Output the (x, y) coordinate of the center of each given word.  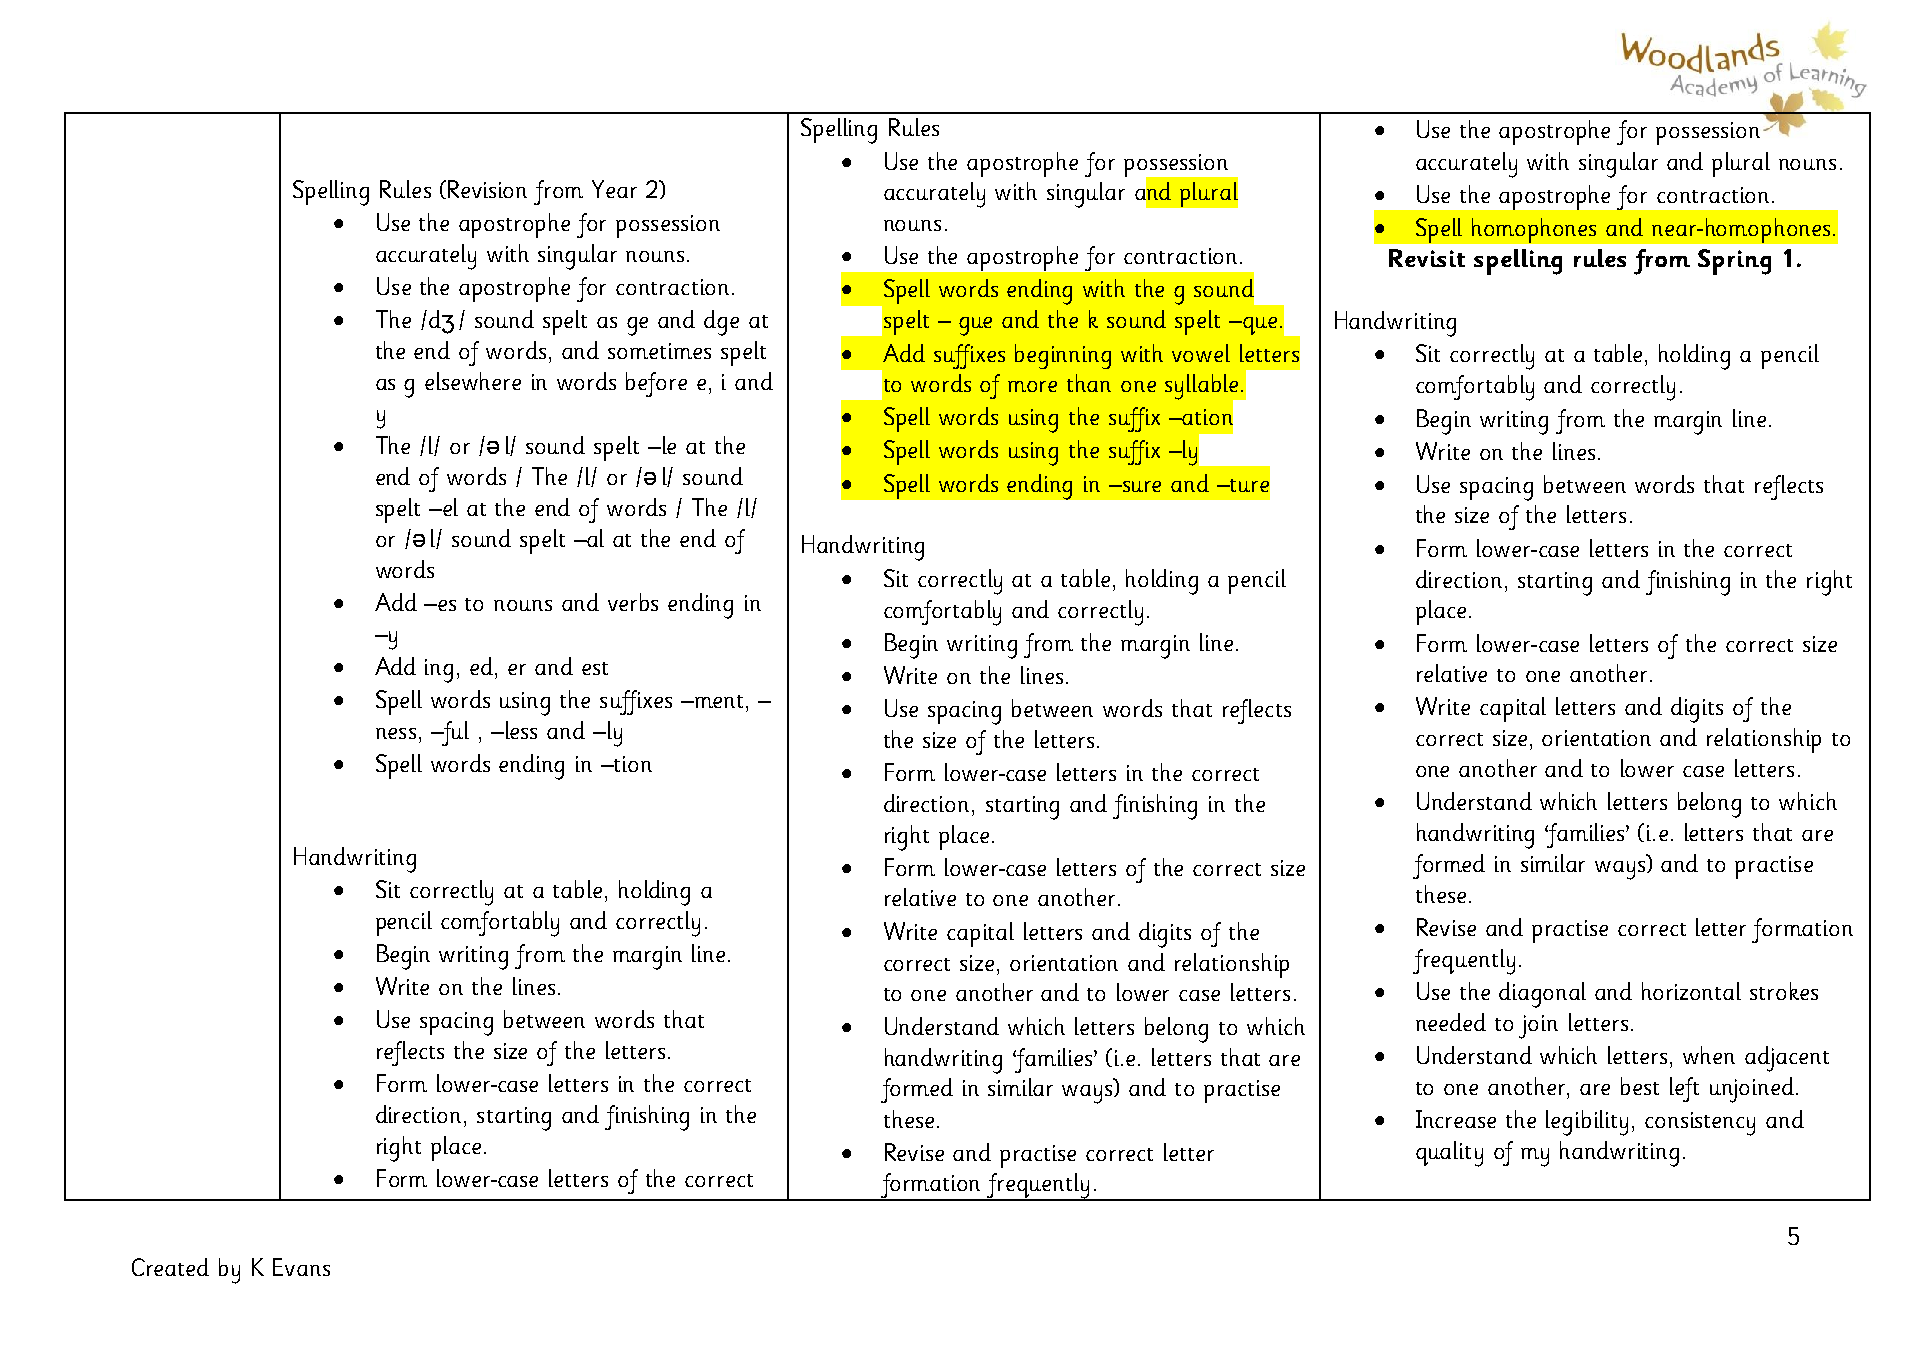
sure (1140, 486)
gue (975, 326)
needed (1451, 1022)
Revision (487, 189)
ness (396, 733)
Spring (1734, 262)
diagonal (1542, 995)
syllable (1203, 388)
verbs (633, 602)
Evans (301, 1267)
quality (1449, 1154)
